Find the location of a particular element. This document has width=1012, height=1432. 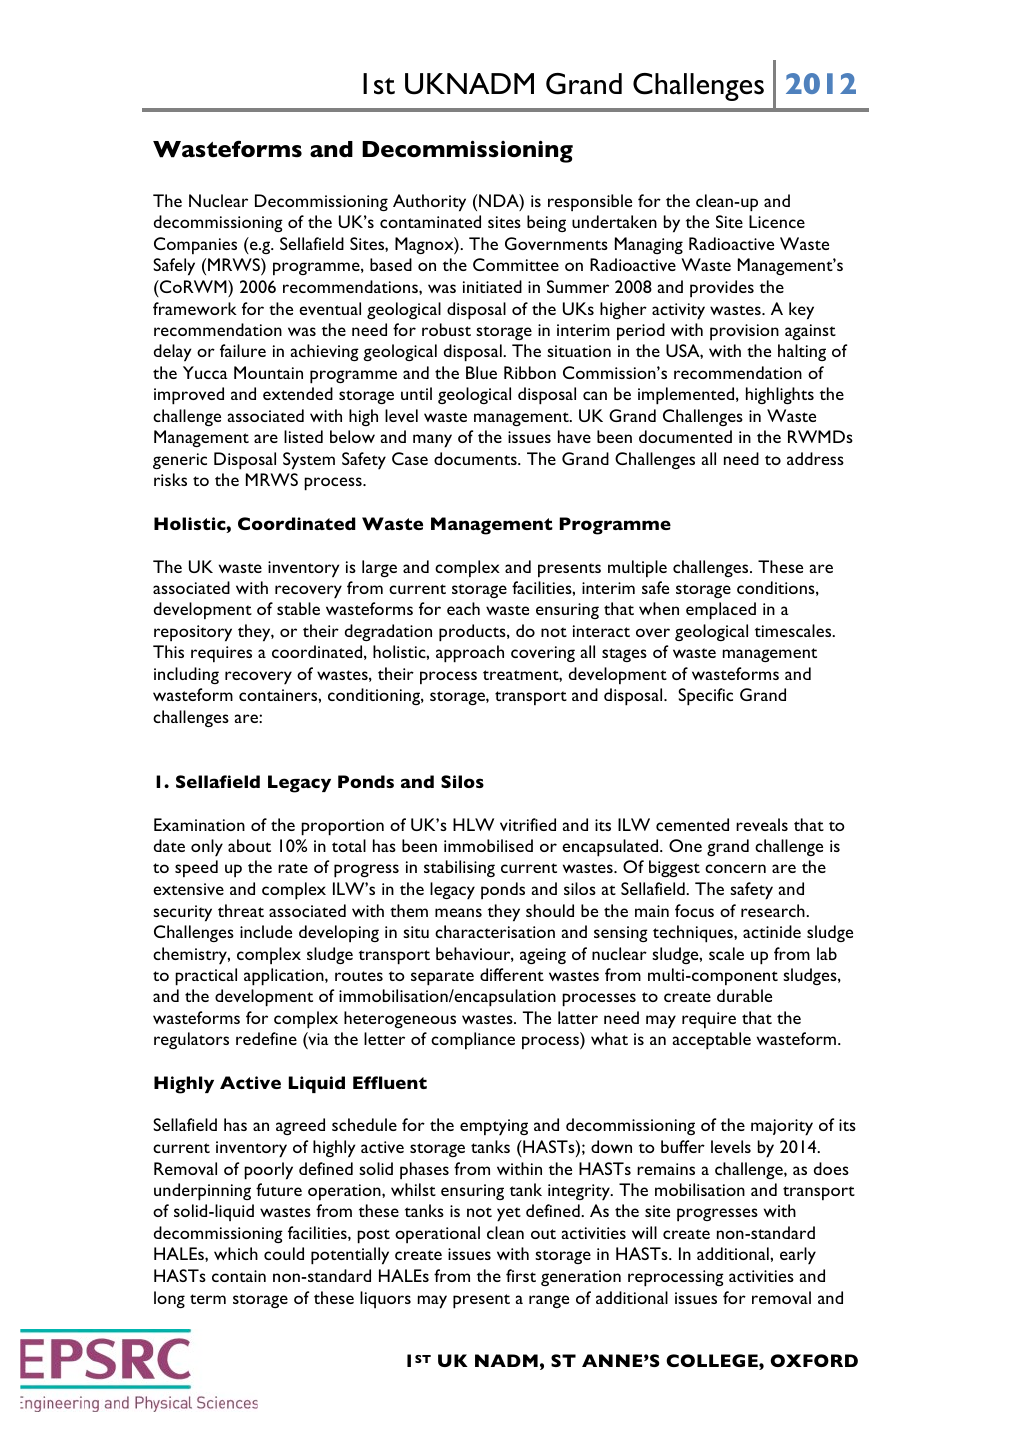

application is located at coordinates (285, 977).
